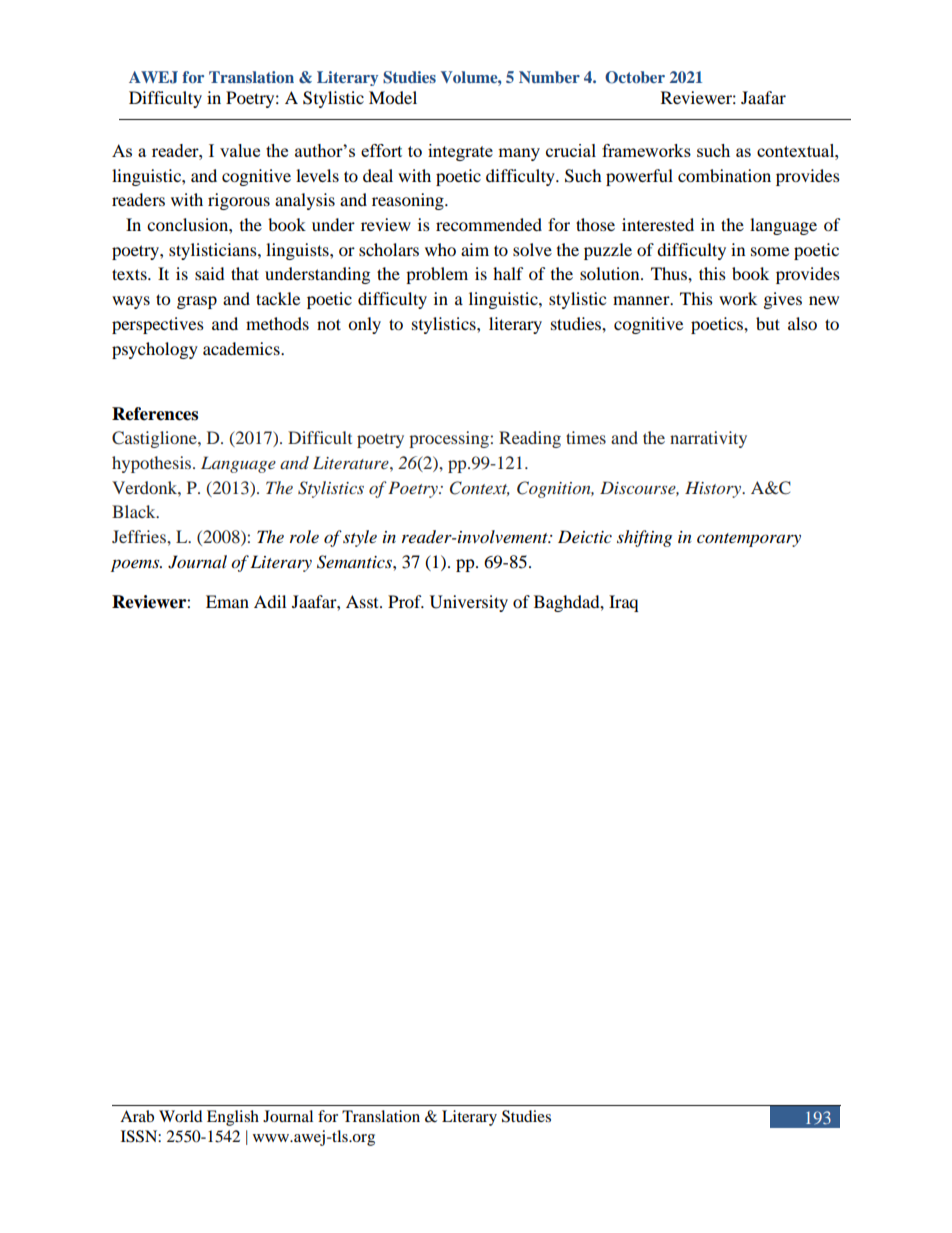 Image resolution: width=952 pixels, height=1233 pixels. Describe the element at coordinates (724, 175) in the image. I see `combination` at that location.
